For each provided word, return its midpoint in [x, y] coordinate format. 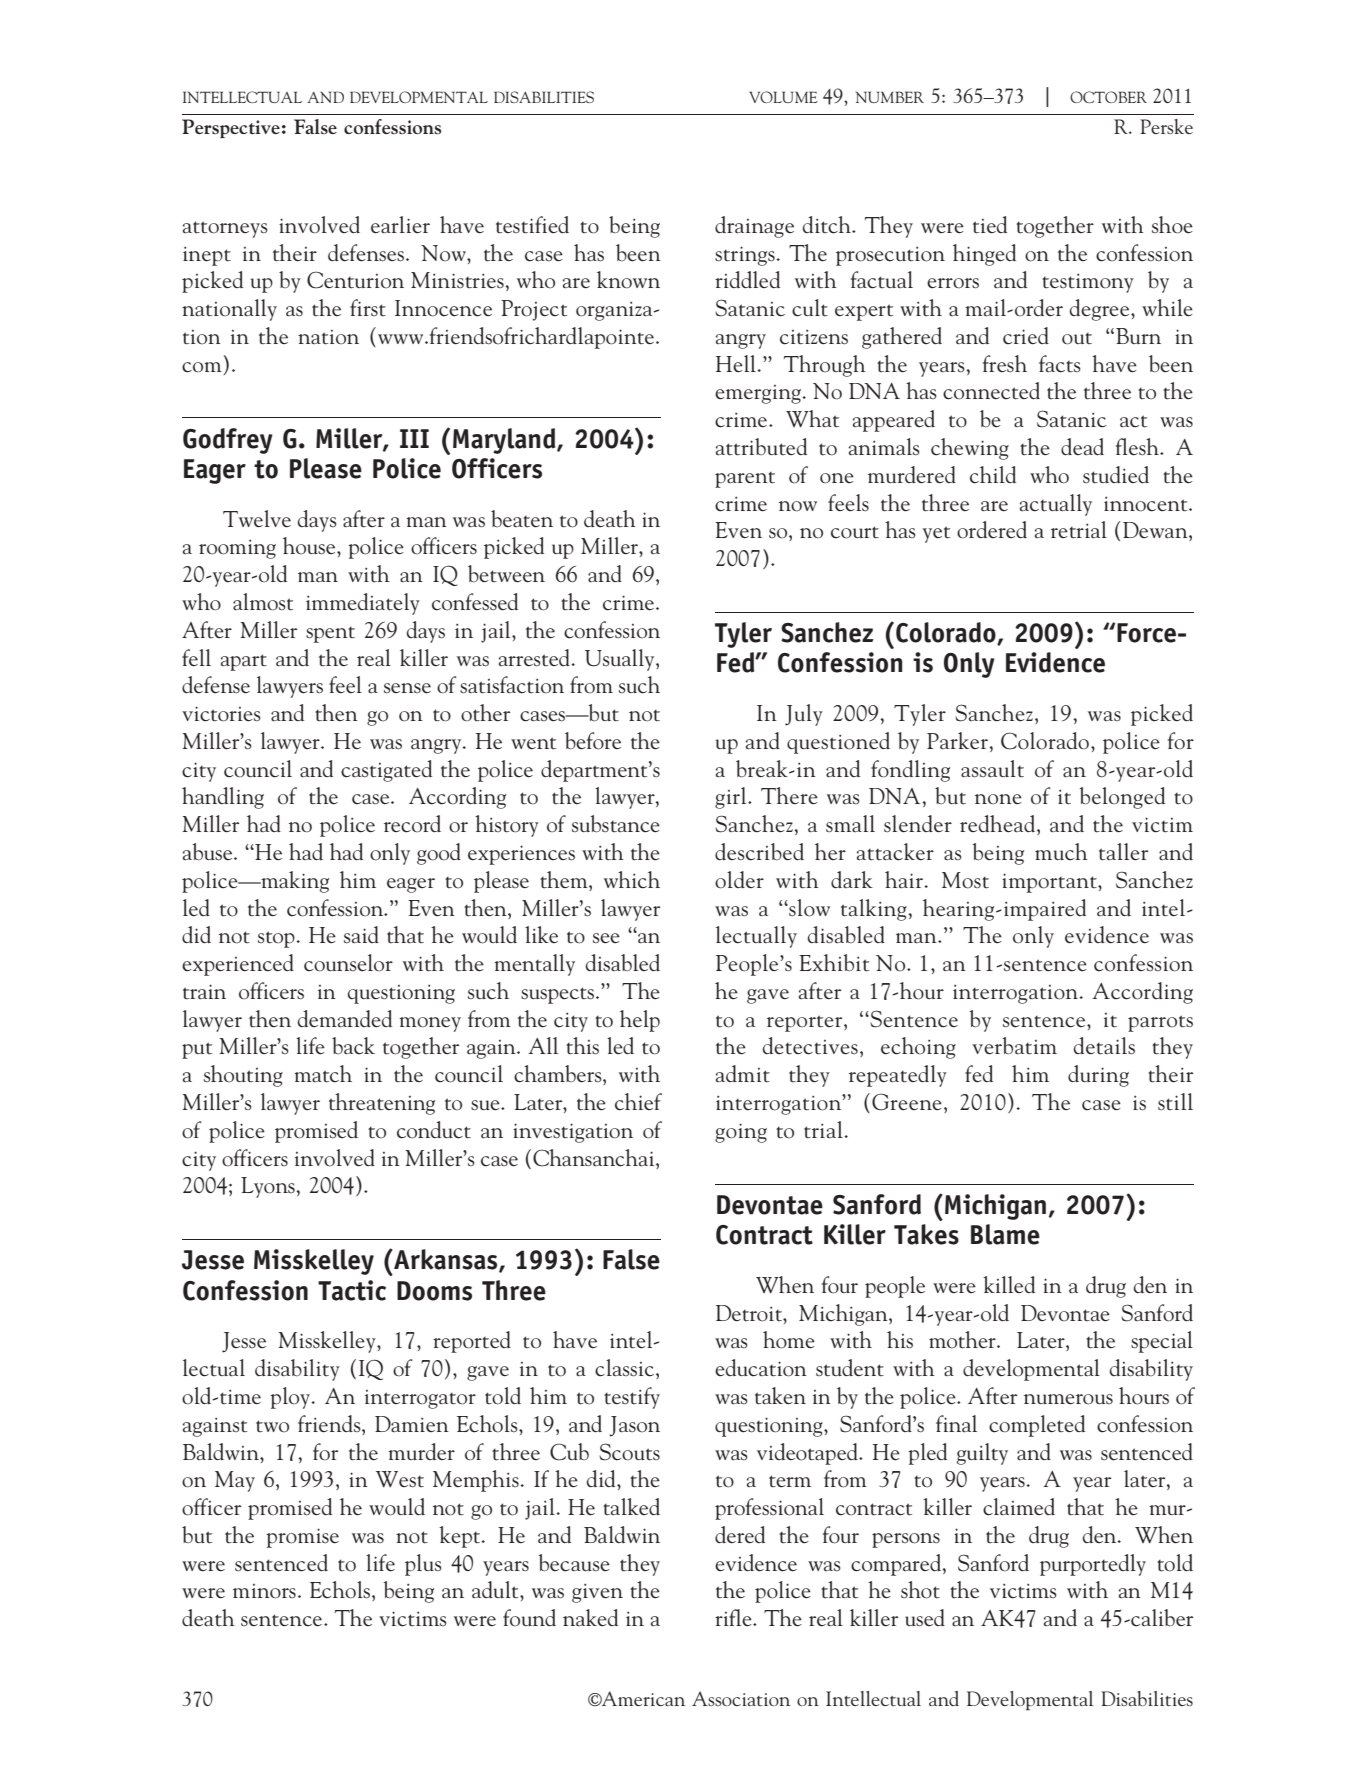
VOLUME [783, 97]
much [1061, 852]
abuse [209, 852]
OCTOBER [1108, 97]
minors [264, 1591]
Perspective [231, 128]
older [739, 880]
